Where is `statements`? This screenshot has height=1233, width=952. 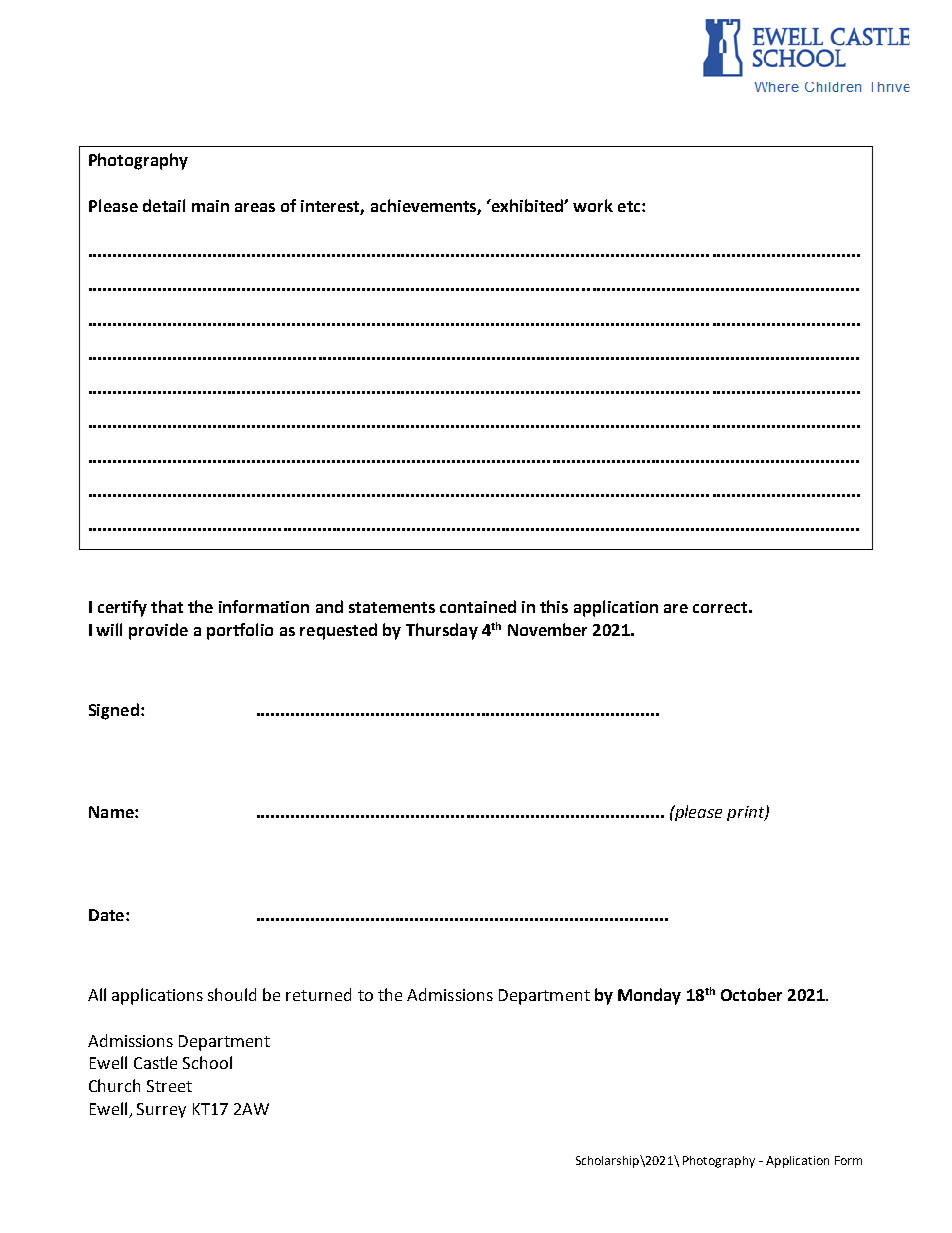
statements is located at coordinates (392, 607).
